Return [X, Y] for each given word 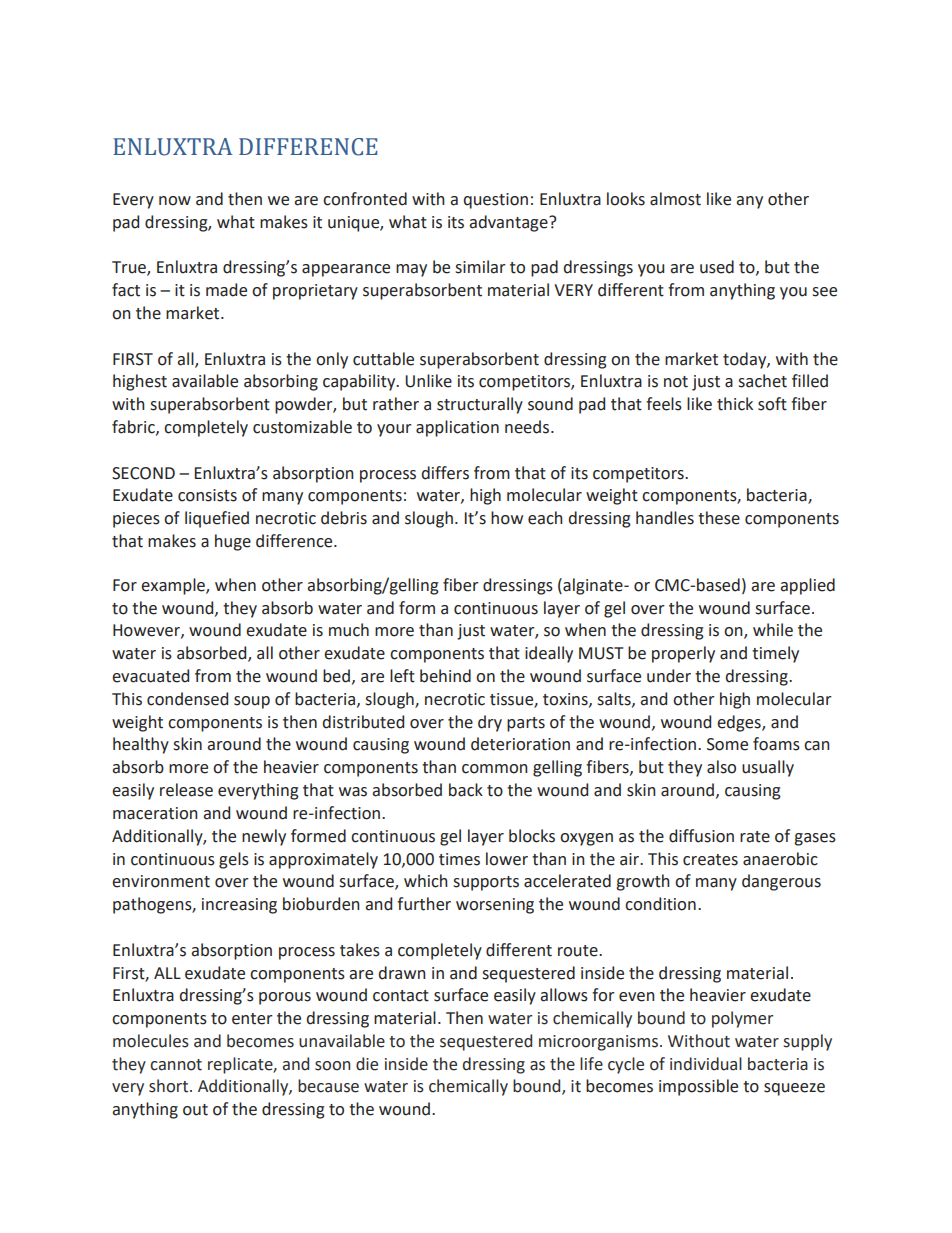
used [717, 267]
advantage [509, 223]
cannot [176, 1065]
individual [706, 1064]
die [367, 1064]
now [175, 201]
